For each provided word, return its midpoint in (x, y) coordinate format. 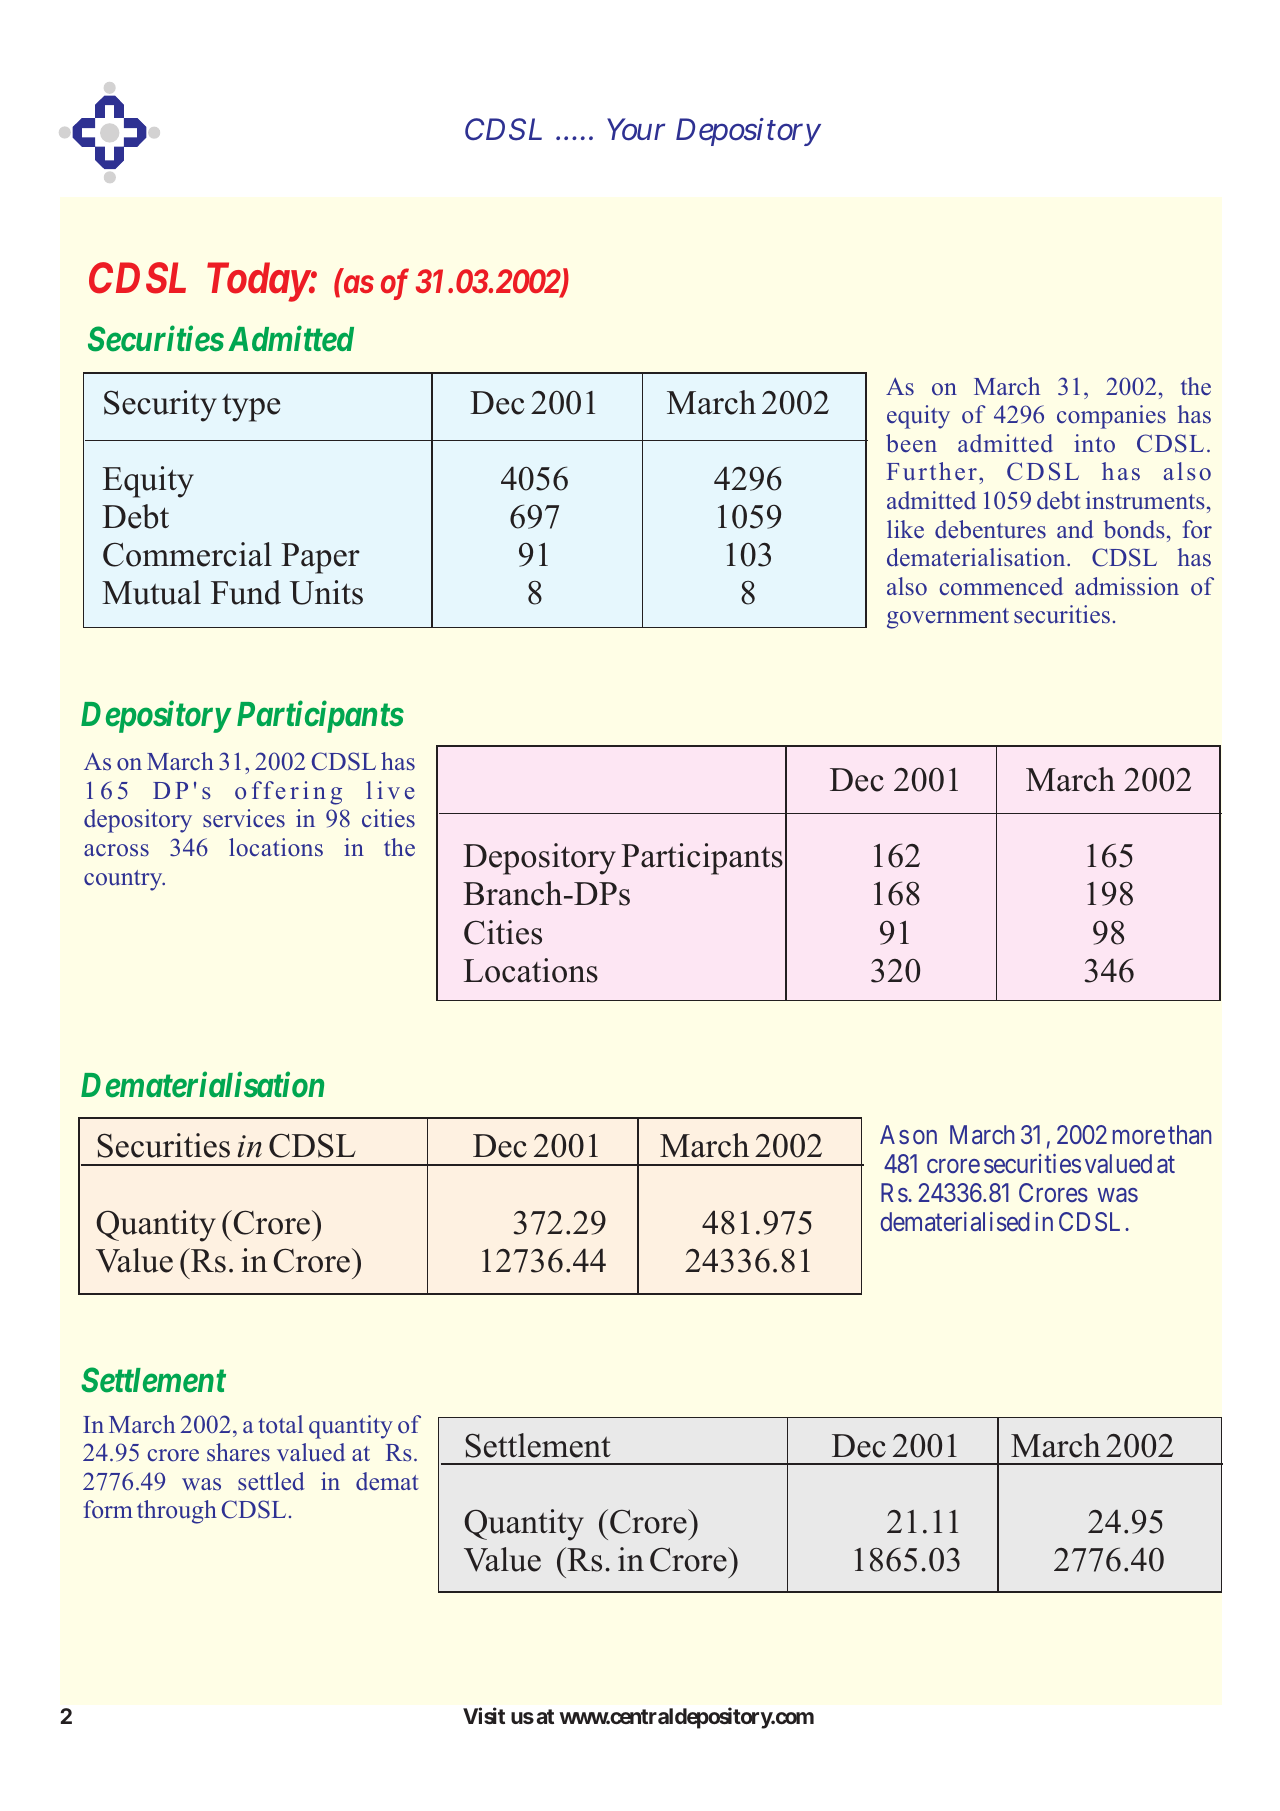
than (1189, 1134)
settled (271, 1481)
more (1139, 1137)
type (251, 407)
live (390, 790)
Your (636, 129)
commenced (1001, 586)
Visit (484, 1716)
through (177, 1512)
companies (1111, 417)
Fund (246, 592)
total (281, 1424)
